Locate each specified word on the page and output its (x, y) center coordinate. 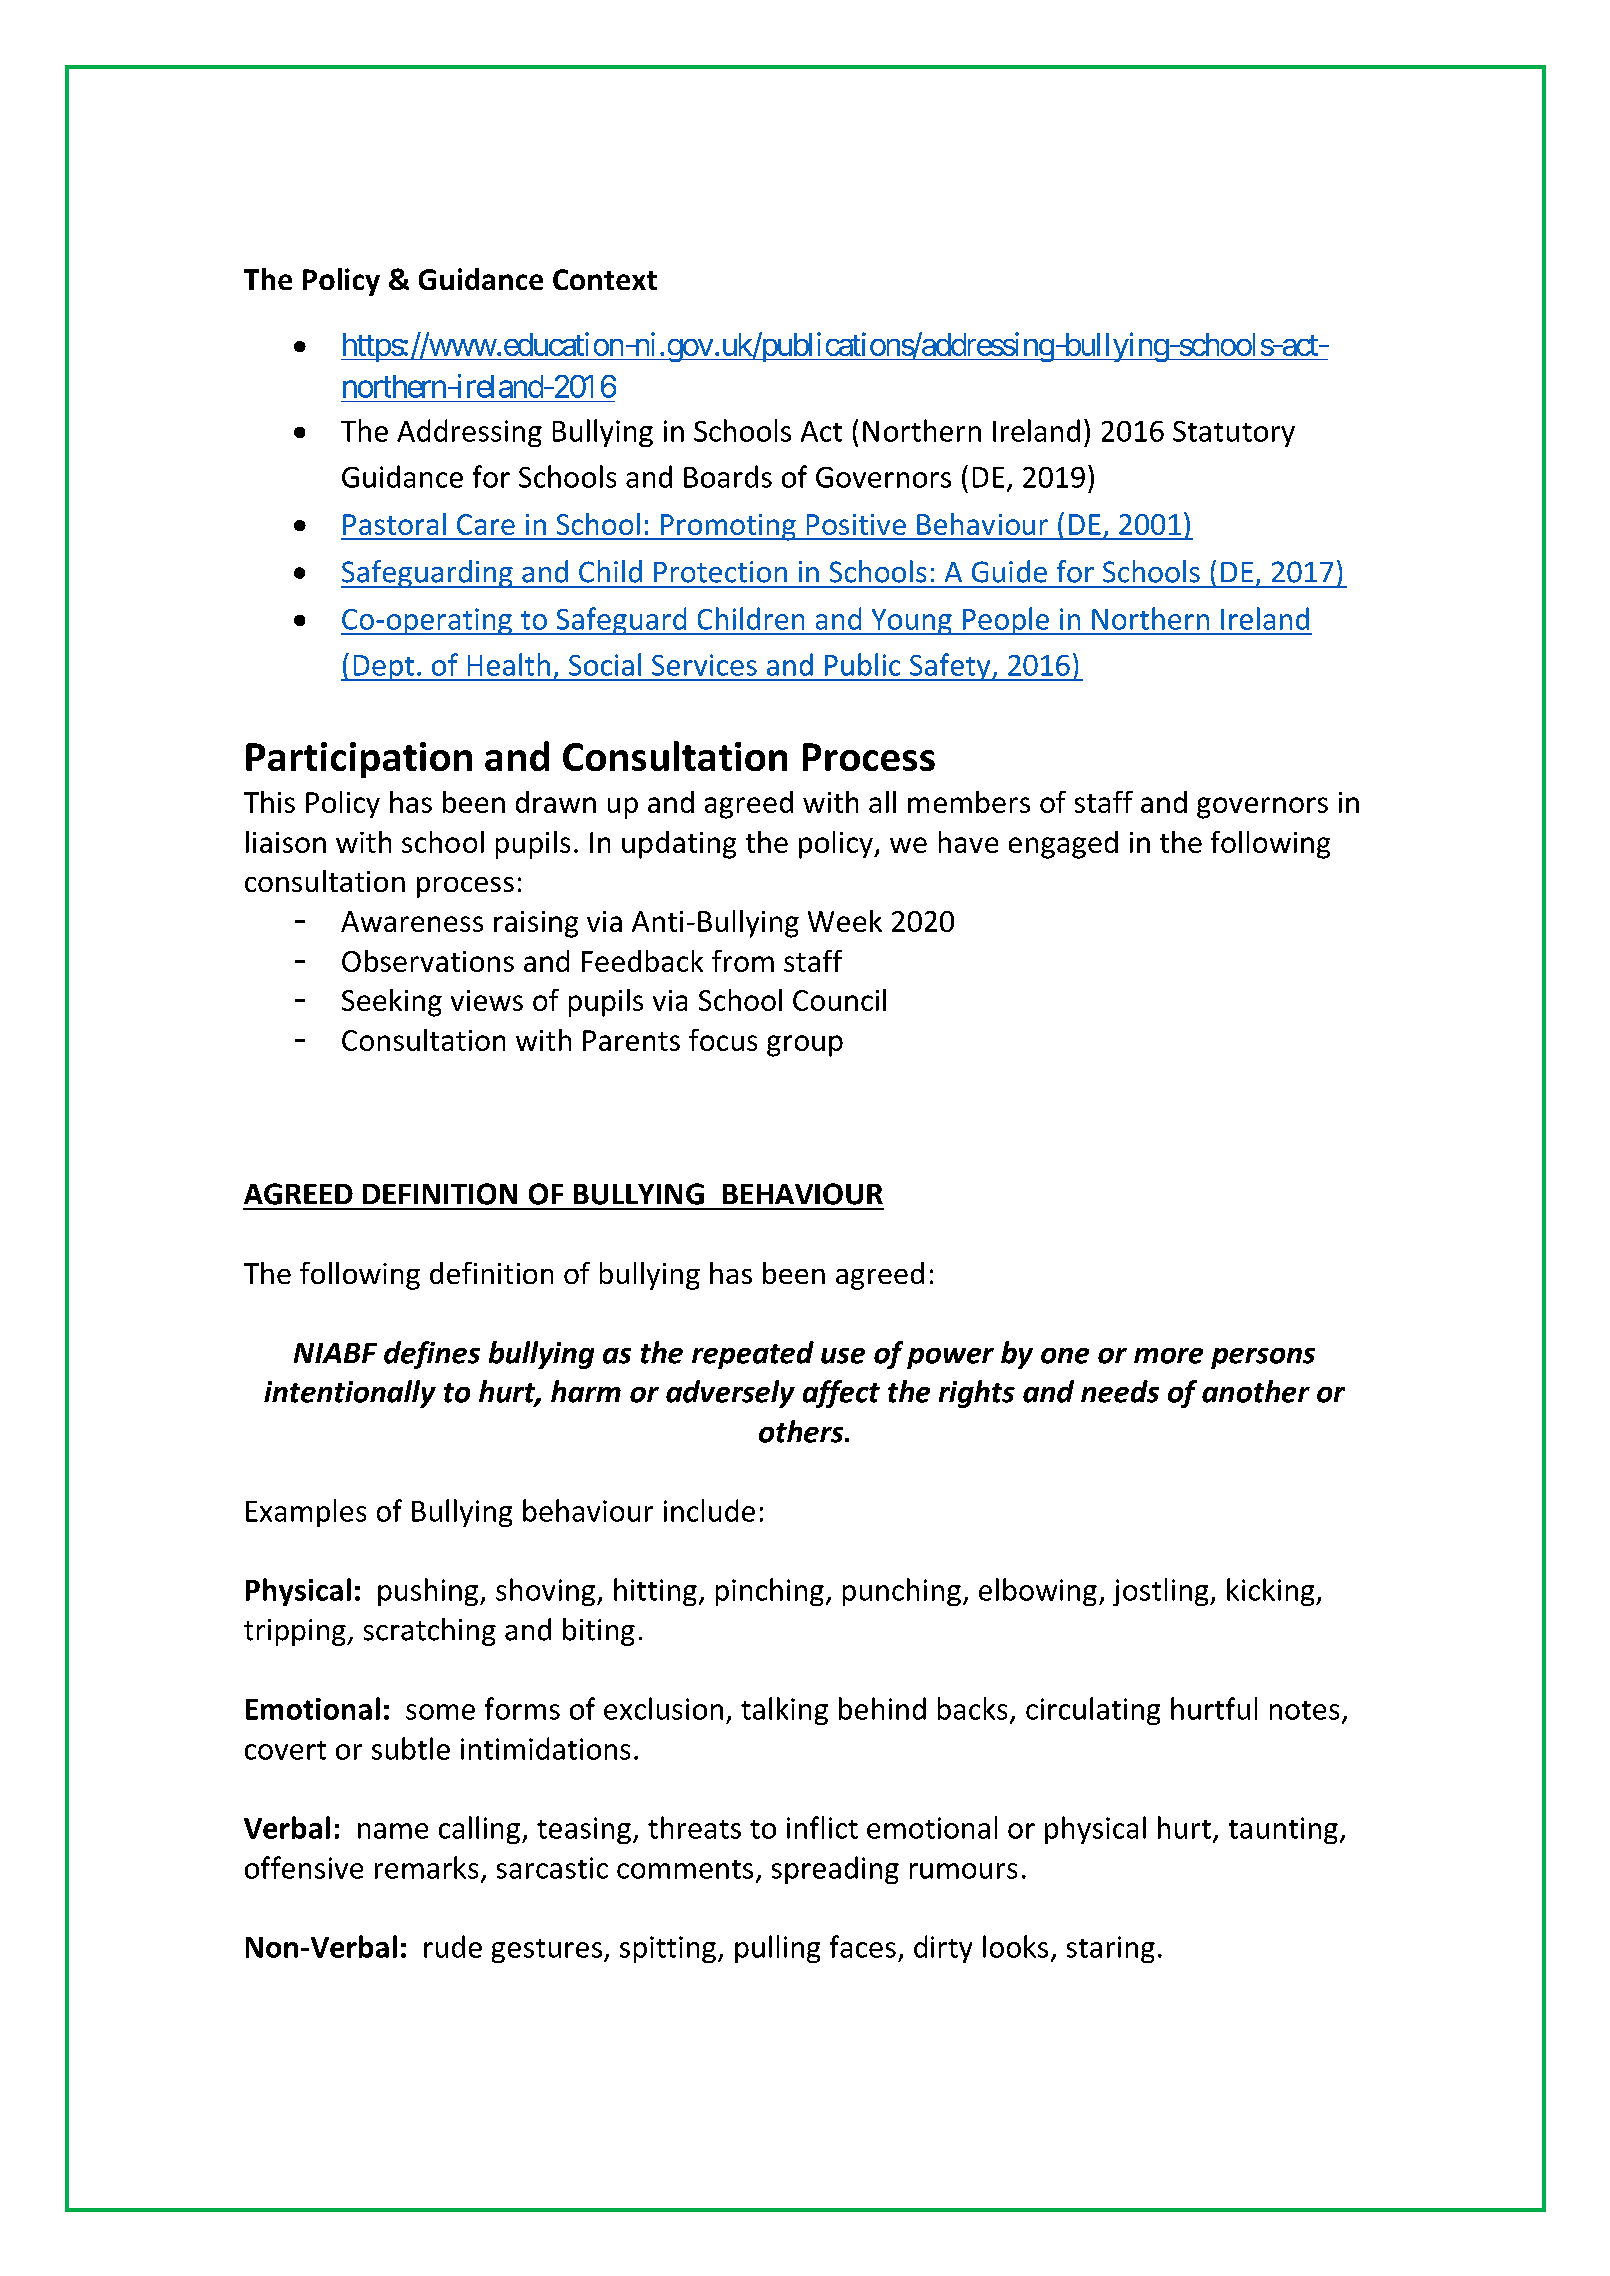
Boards (728, 476)
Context (605, 279)
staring (1111, 1949)
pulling (777, 1949)
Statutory (1234, 434)
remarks (426, 1867)
